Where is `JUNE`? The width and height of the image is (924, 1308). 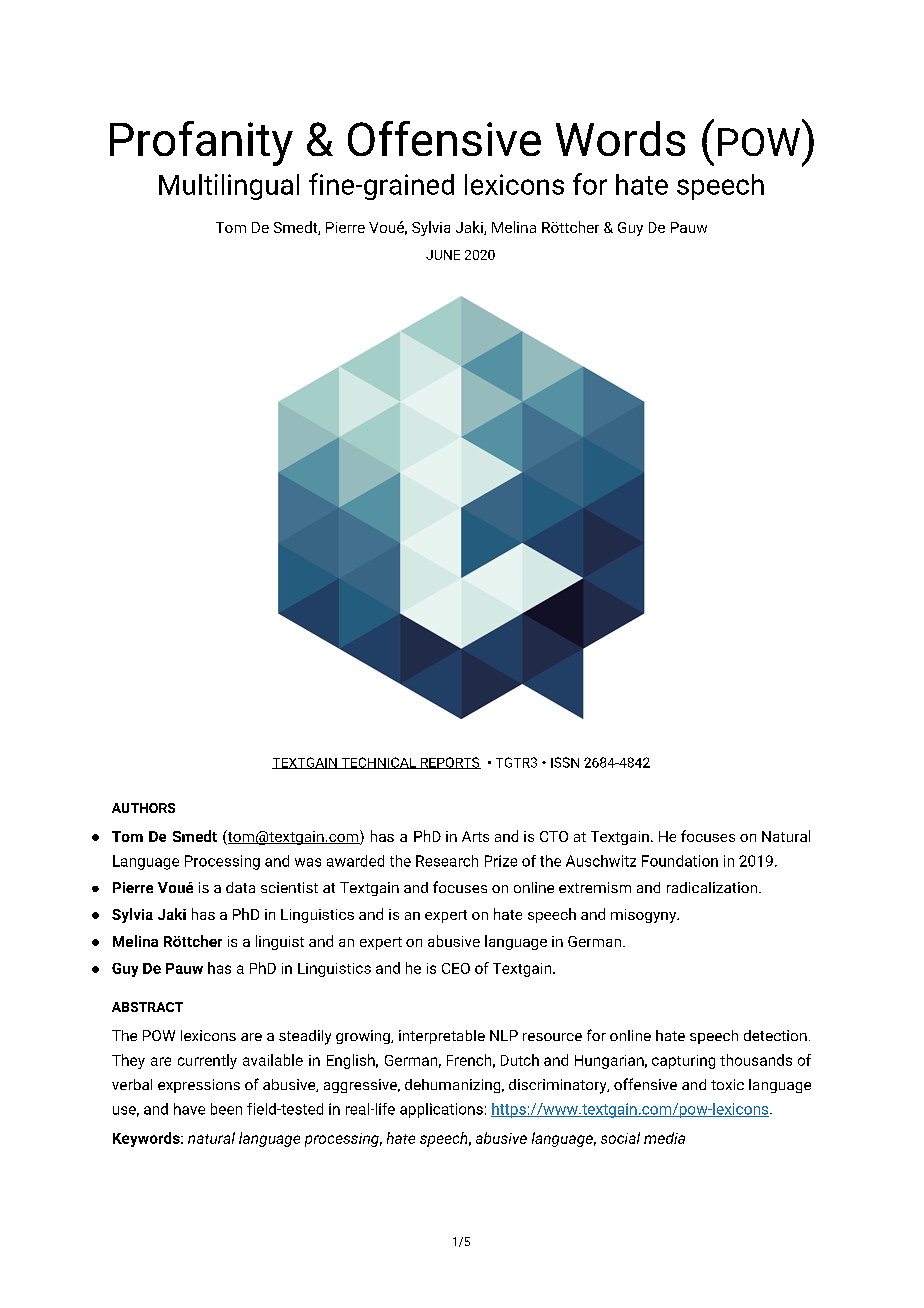
JUNE is located at coordinates (443, 255).
